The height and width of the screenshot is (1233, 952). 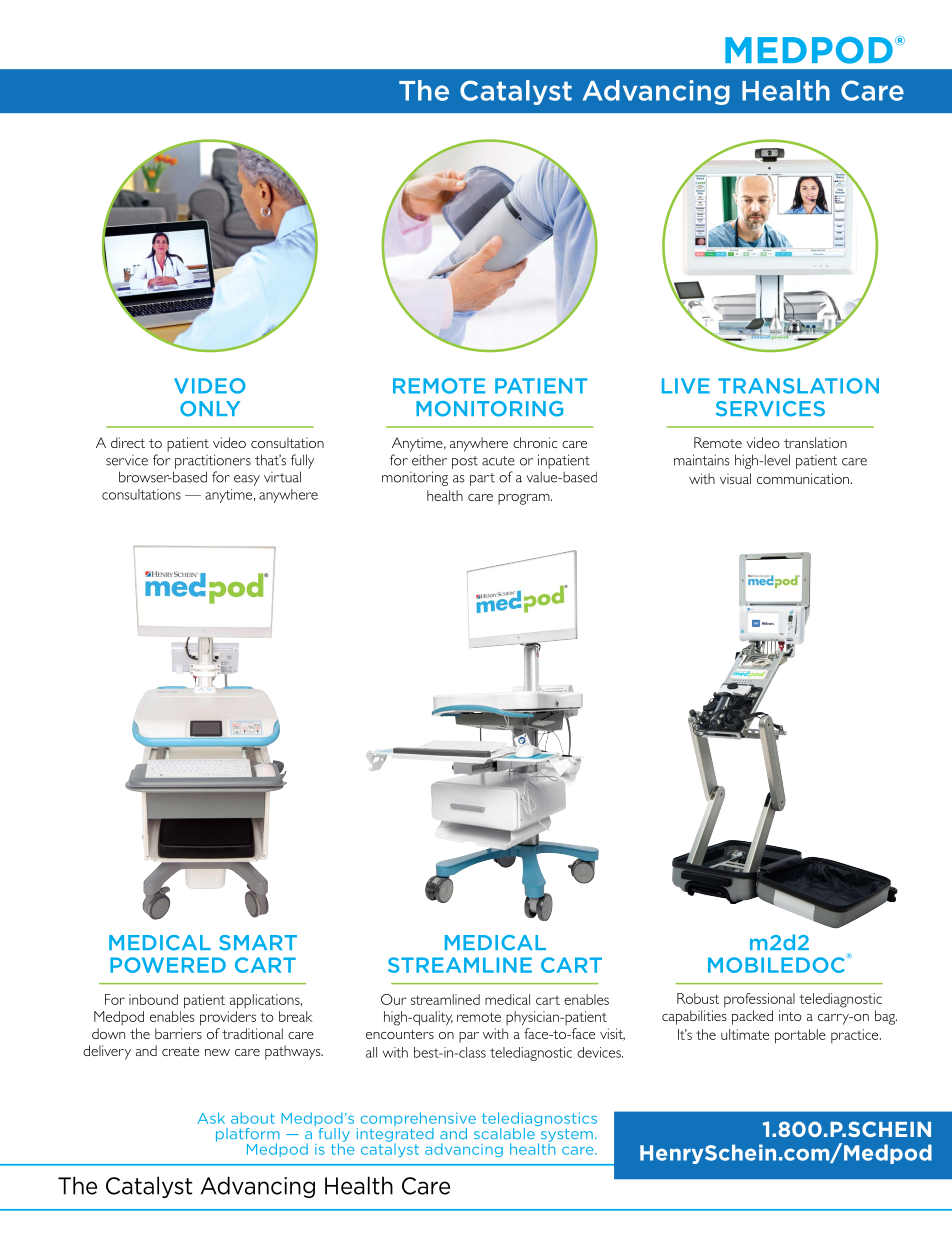 I want to click on visual, so click(x=735, y=478).
